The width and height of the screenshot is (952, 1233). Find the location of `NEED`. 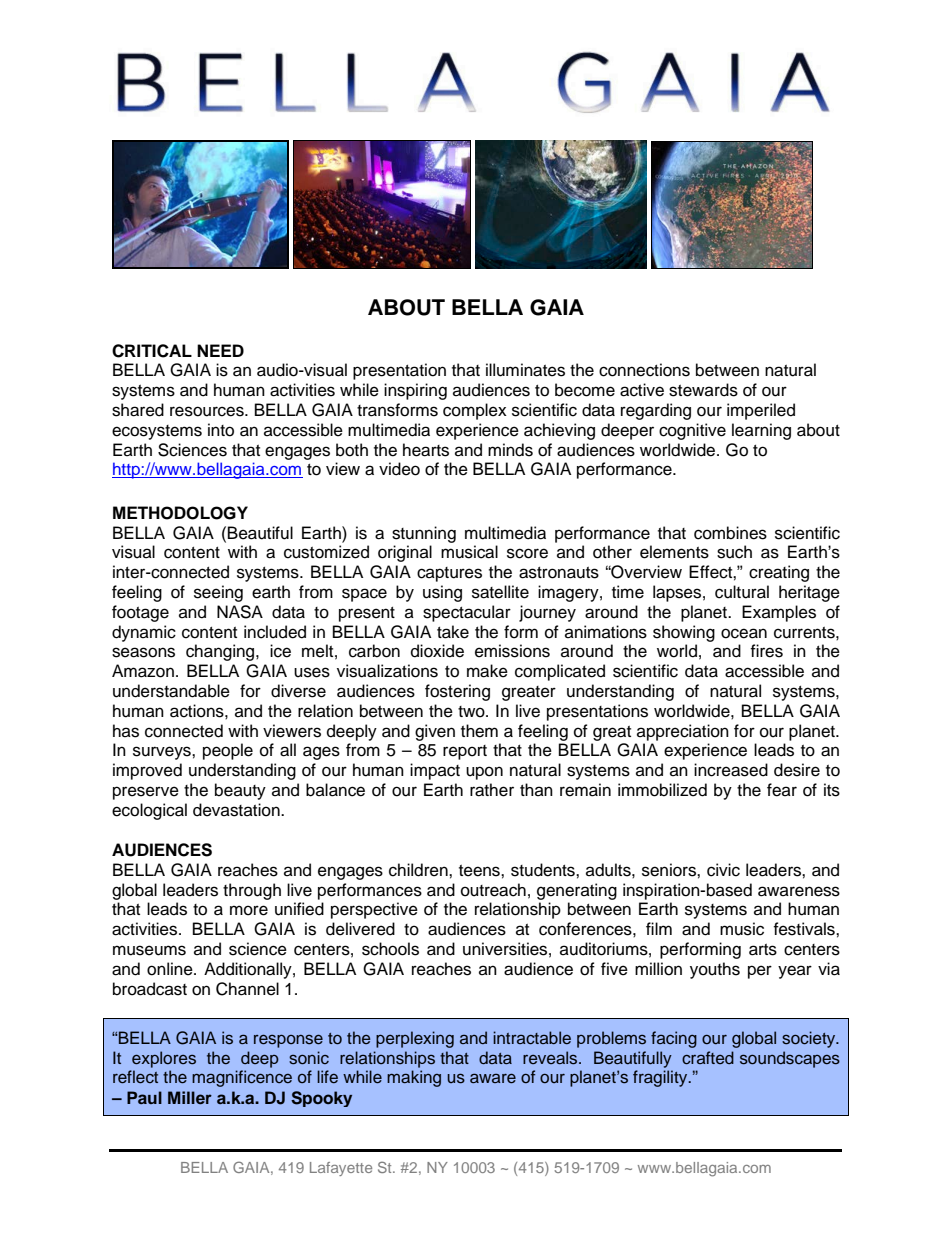

NEED is located at coordinates (220, 350).
